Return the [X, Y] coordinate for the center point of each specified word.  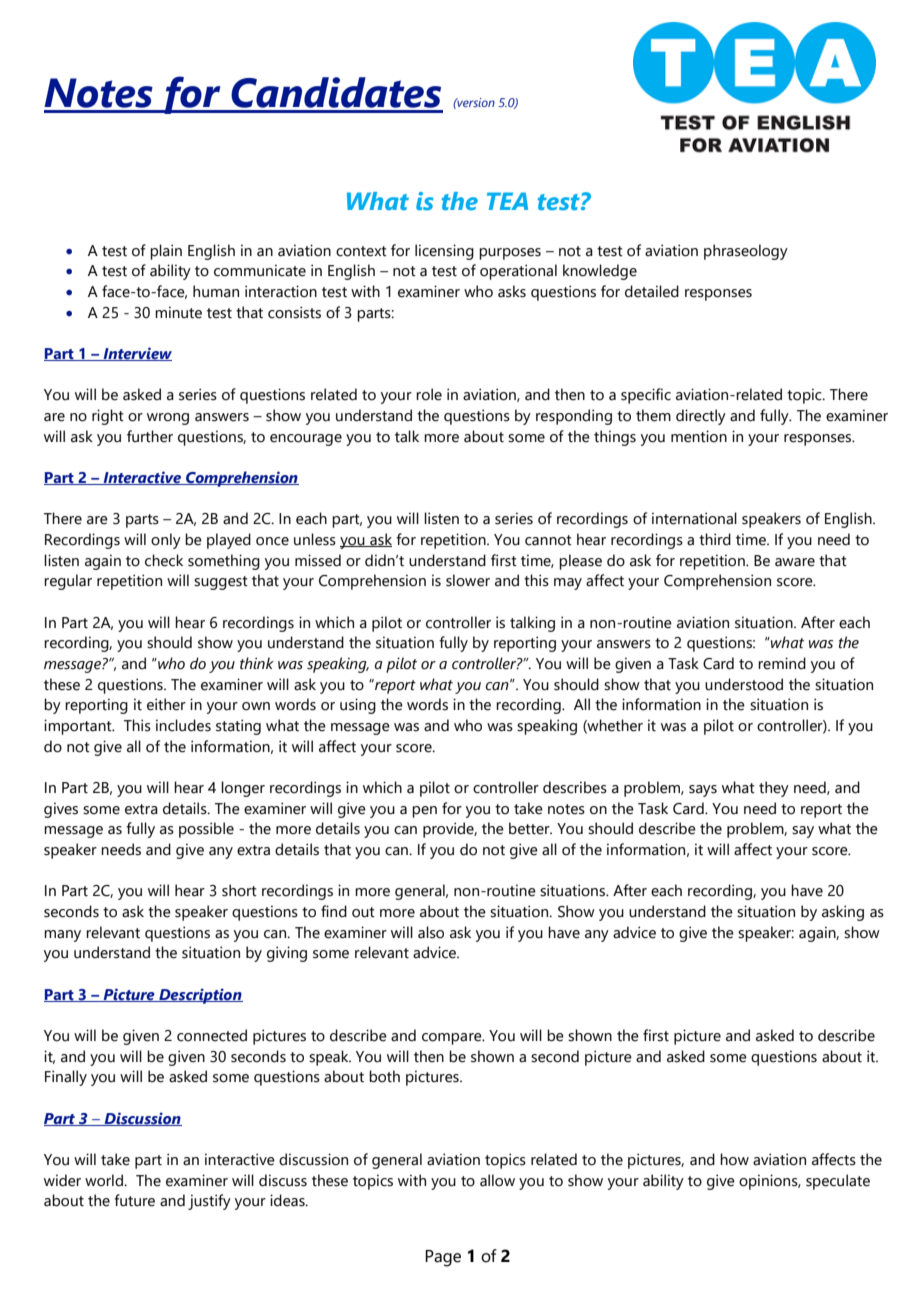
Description [200, 996]
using [358, 706]
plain [166, 252]
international [694, 518]
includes [183, 725]
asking [843, 913]
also [431, 932]
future [134, 1200]
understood [744, 684]
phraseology [746, 252]
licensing [444, 252]
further [150, 436]
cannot [548, 540]
